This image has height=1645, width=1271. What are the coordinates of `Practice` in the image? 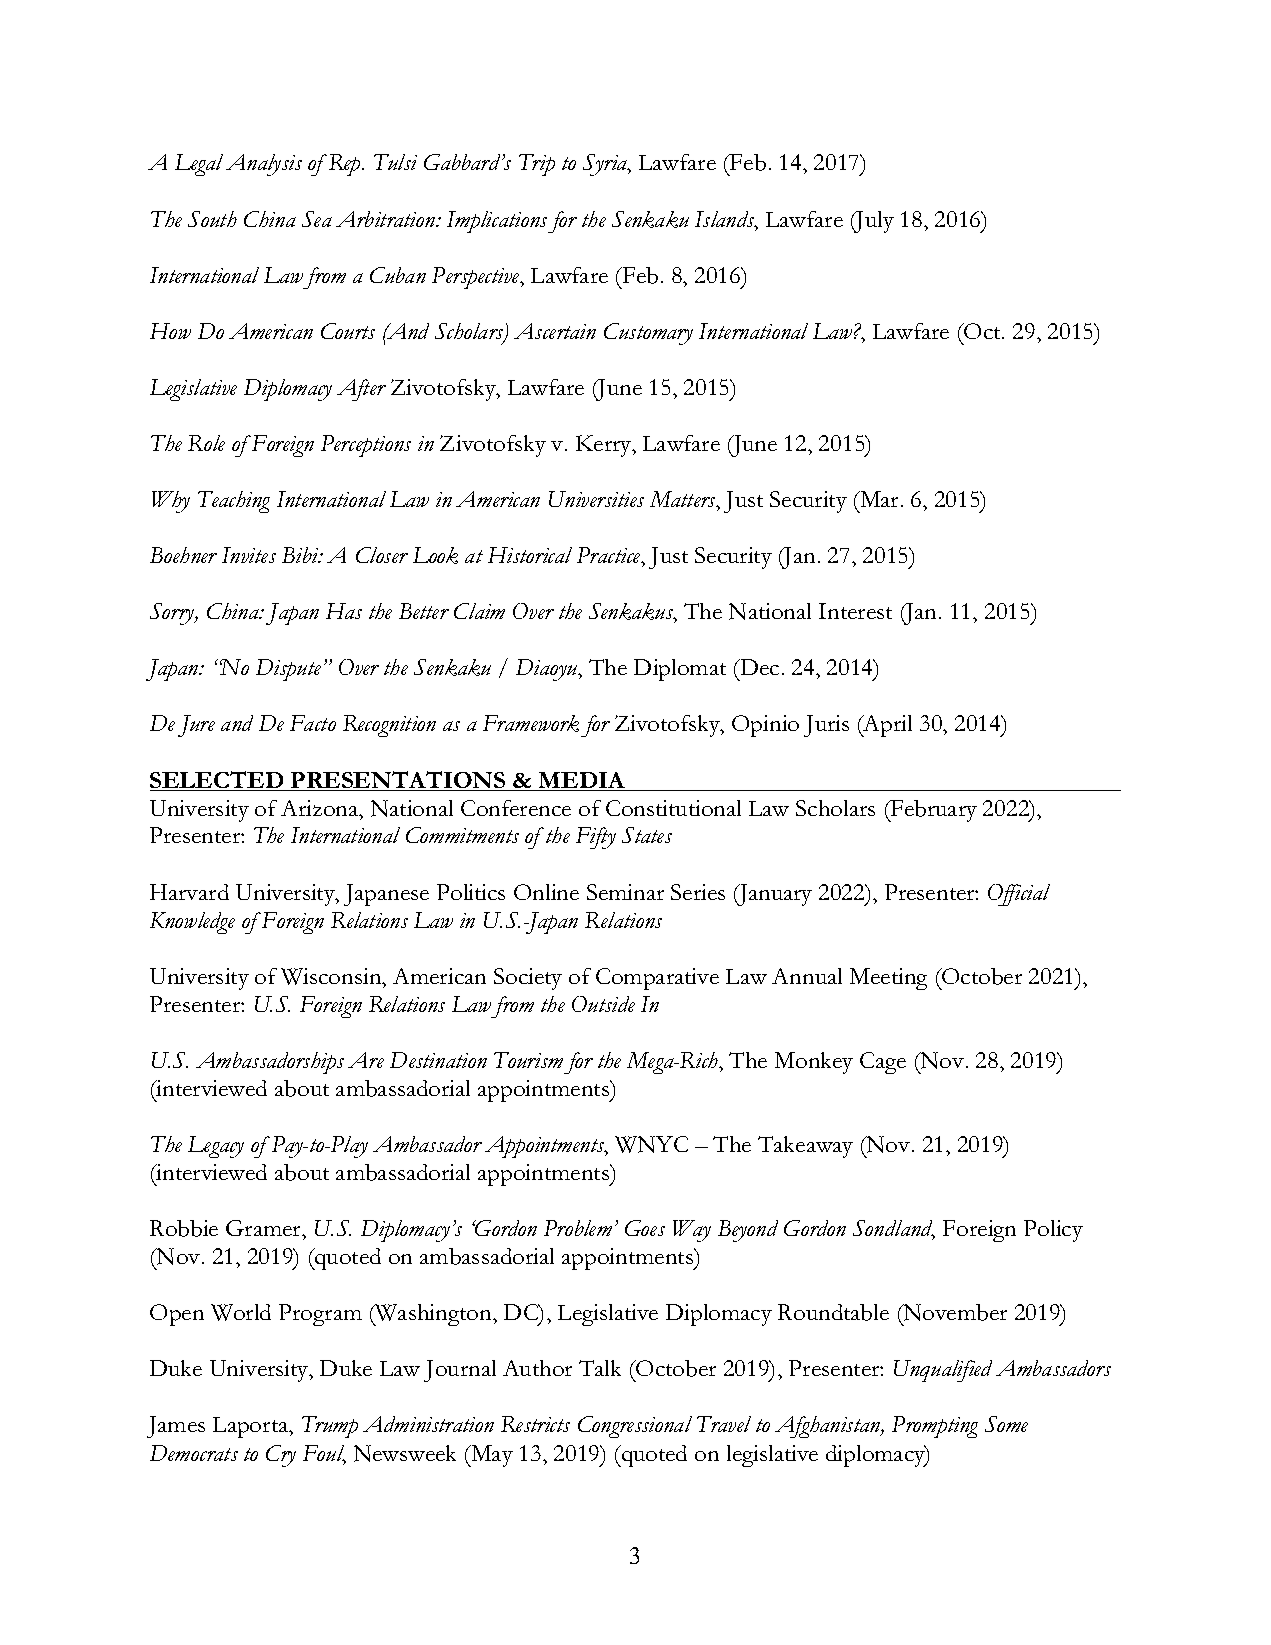 It's located at (610, 557).
